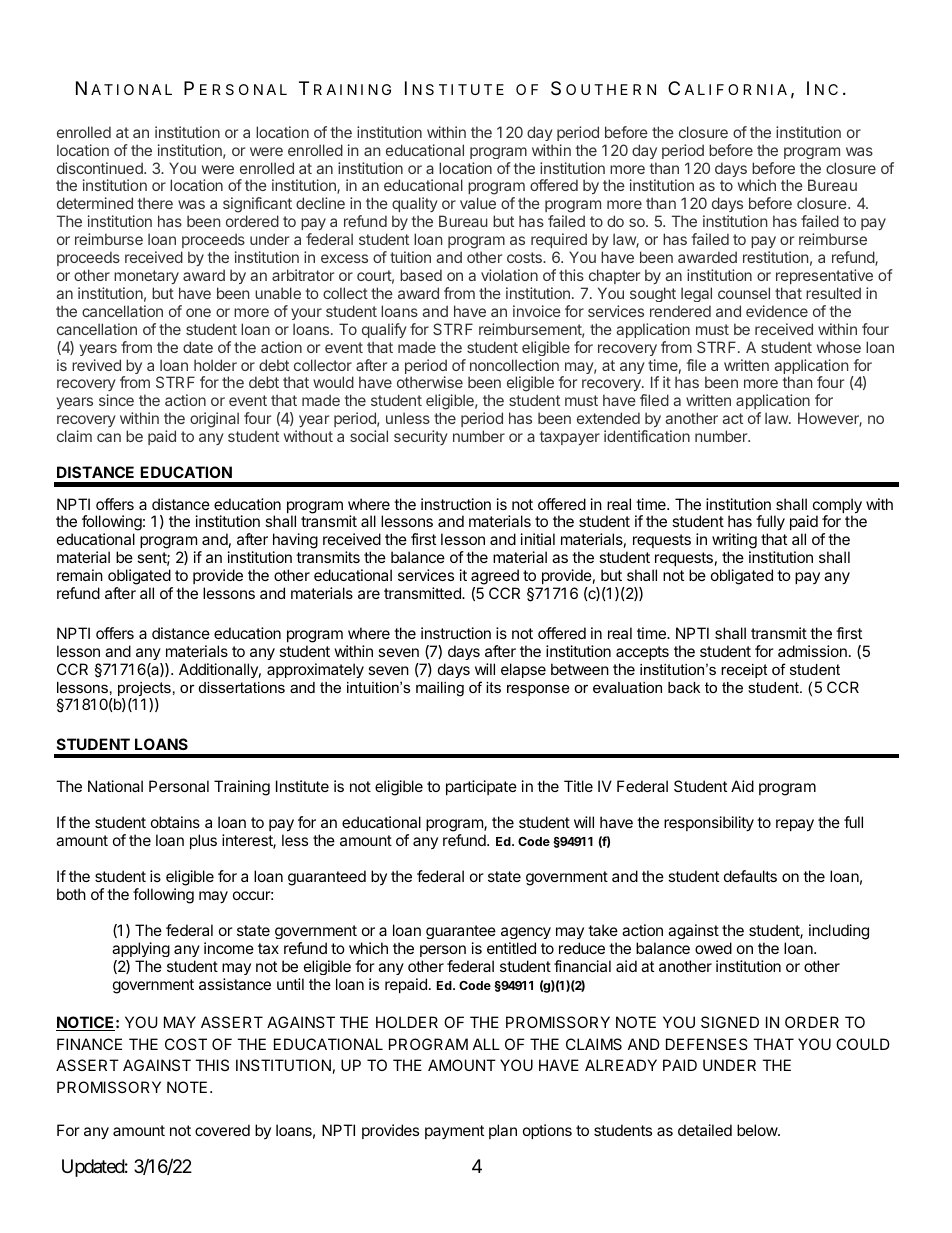  Describe the element at coordinates (523, 670) in the screenshot. I see `elapse` at that location.
